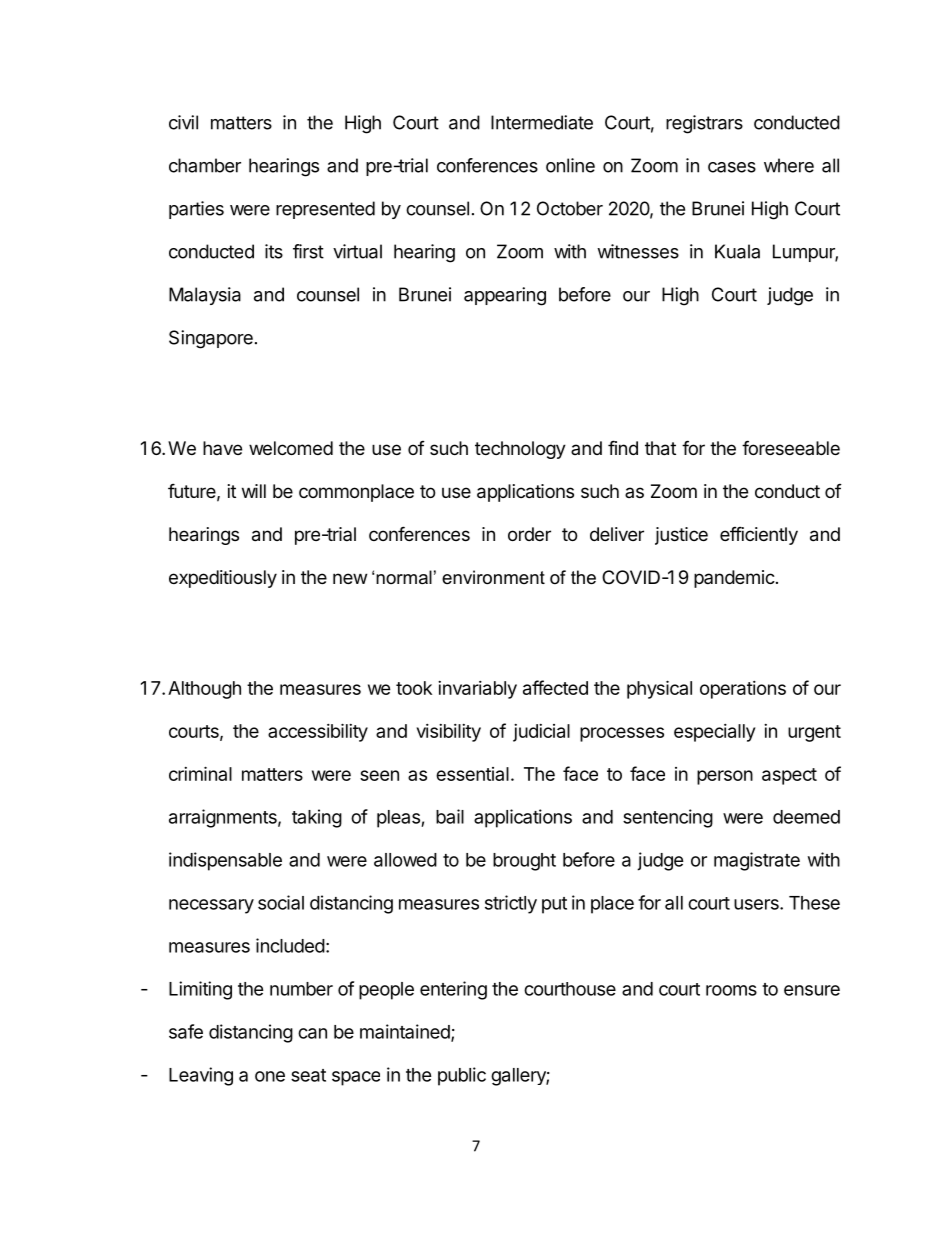 Image resolution: width=952 pixels, height=1233 pixels. Describe the element at coordinates (524, 862) in the page. I see `brought` at that location.
